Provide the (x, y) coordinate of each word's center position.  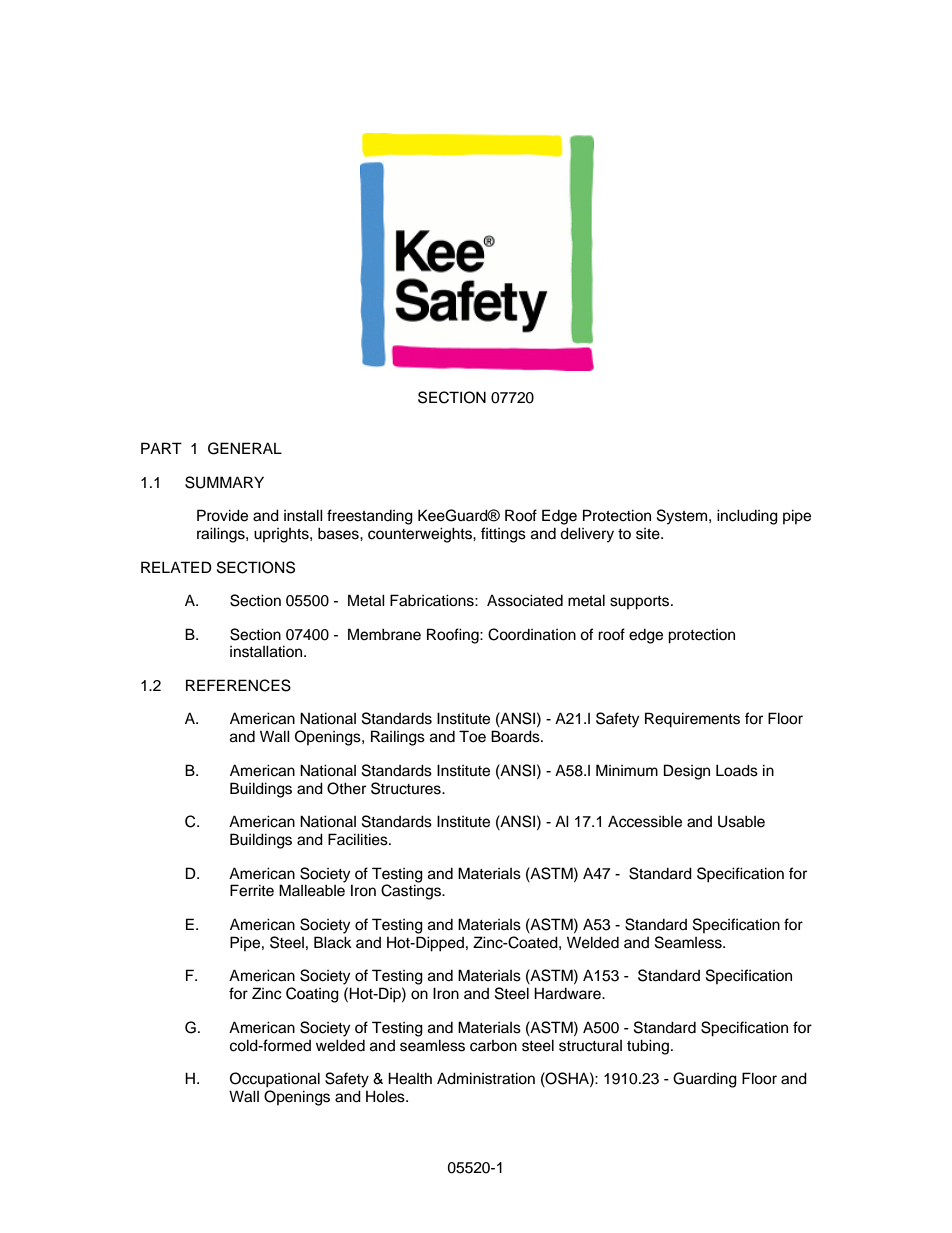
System (683, 517)
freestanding (370, 517)
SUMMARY (224, 482)
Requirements (692, 720)
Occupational (275, 1080)
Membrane (384, 634)
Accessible (645, 821)
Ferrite (252, 890)
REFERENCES (238, 685)
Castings (412, 891)
